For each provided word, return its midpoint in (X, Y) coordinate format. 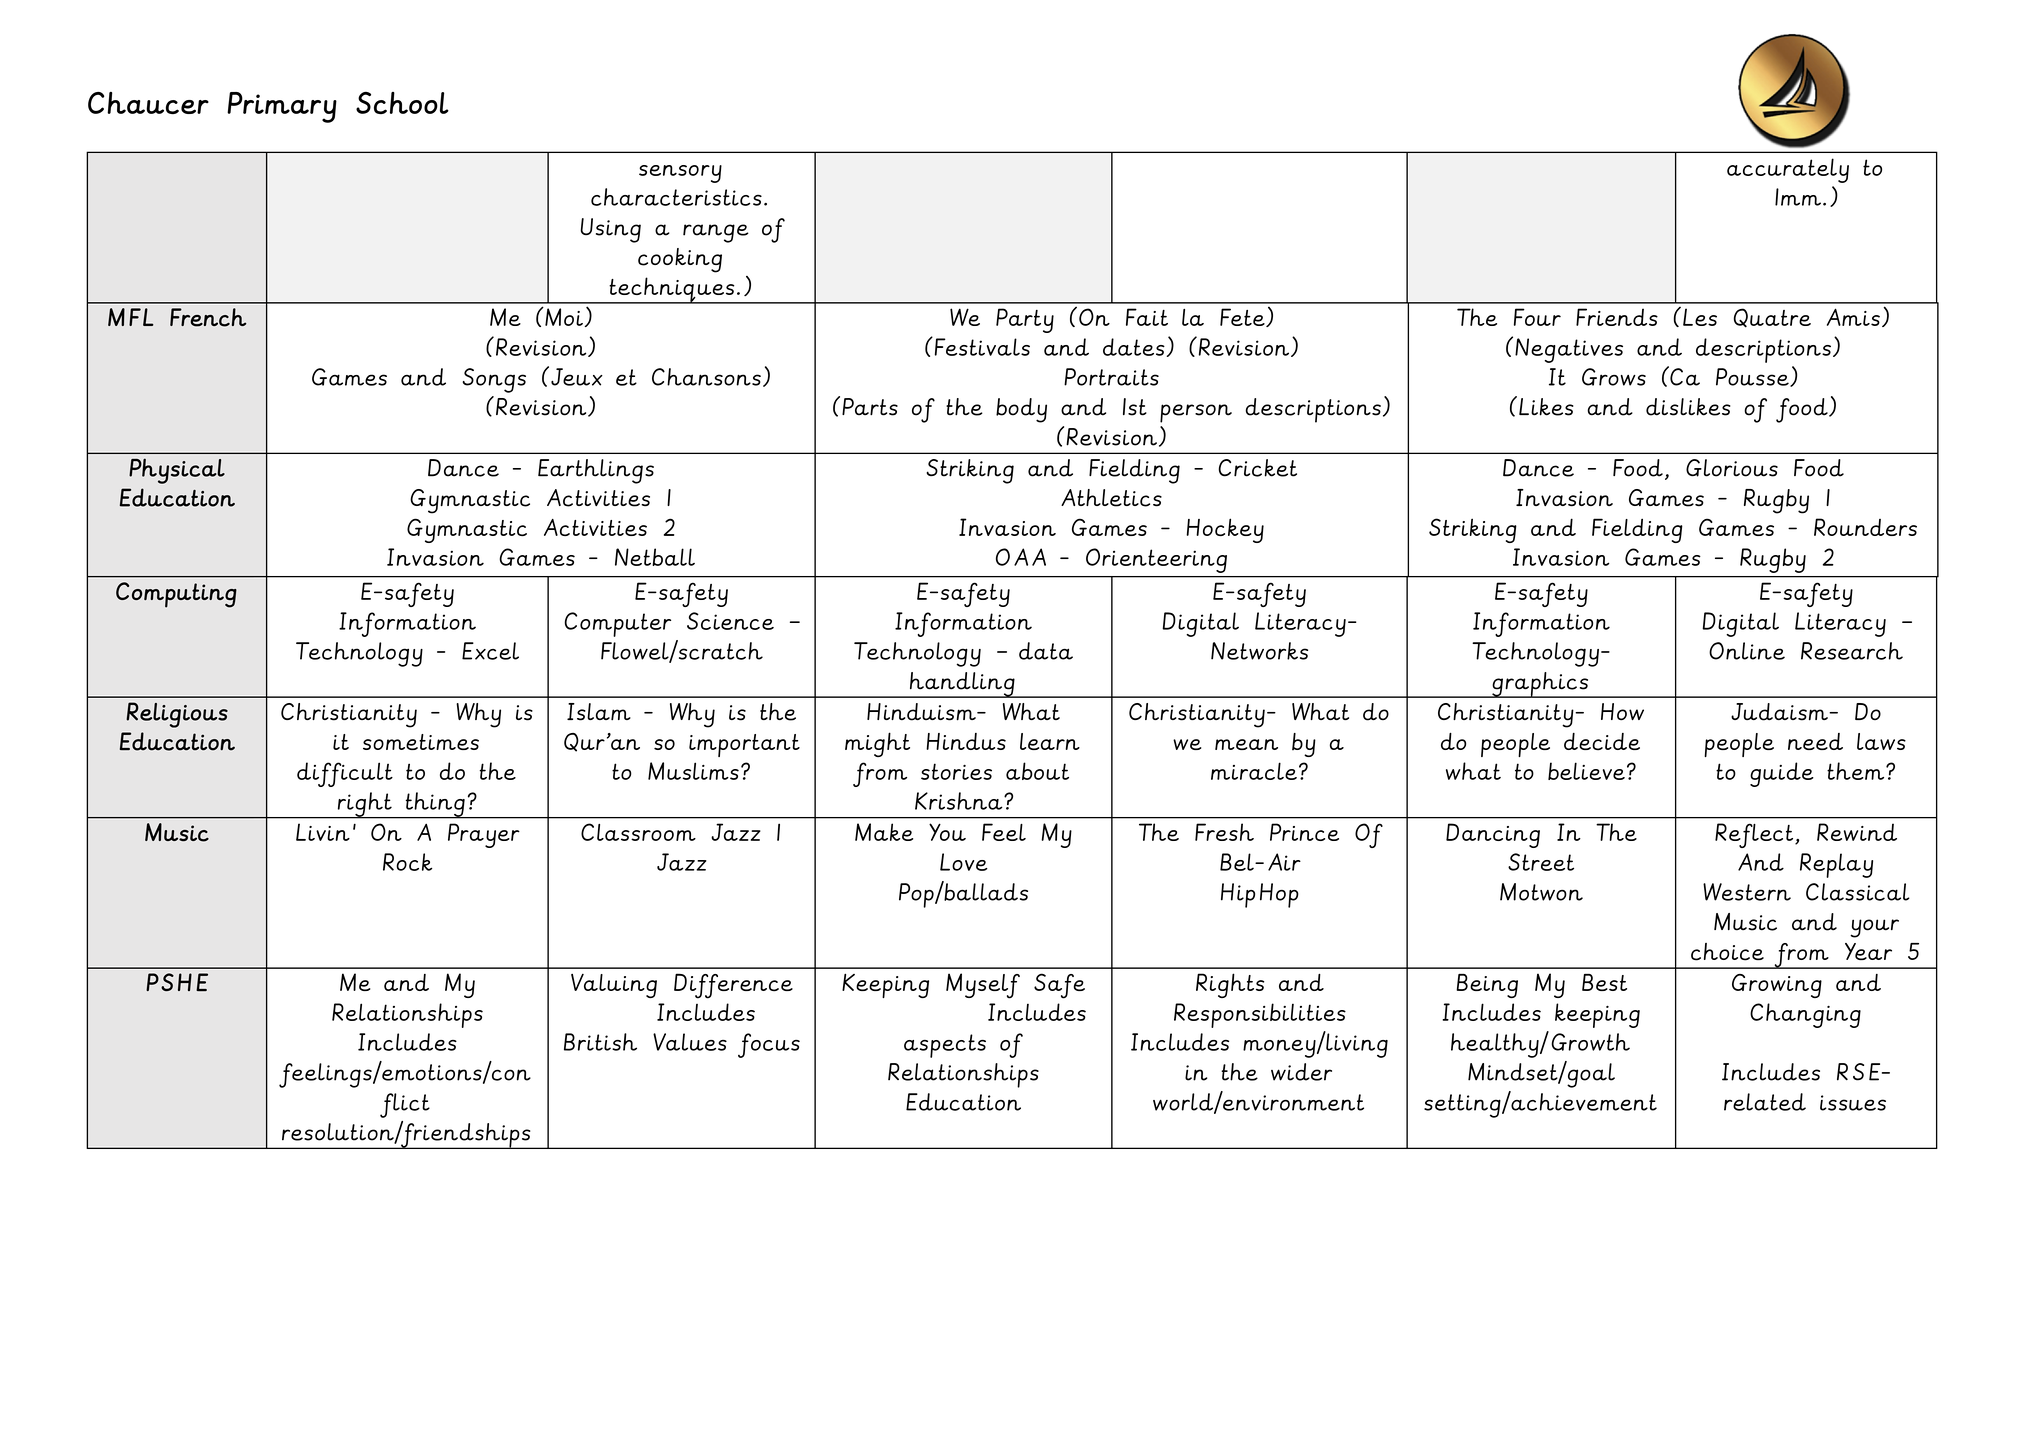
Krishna (960, 801)
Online (1747, 651)
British (600, 1042)
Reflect (1755, 835)
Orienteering (1156, 560)
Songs (494, 380)
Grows (1614, 377)
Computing (176, 595)
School (402, 102)
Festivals (981, 346)
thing (435, 805)
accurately (1788, 170)
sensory (680, 174)
